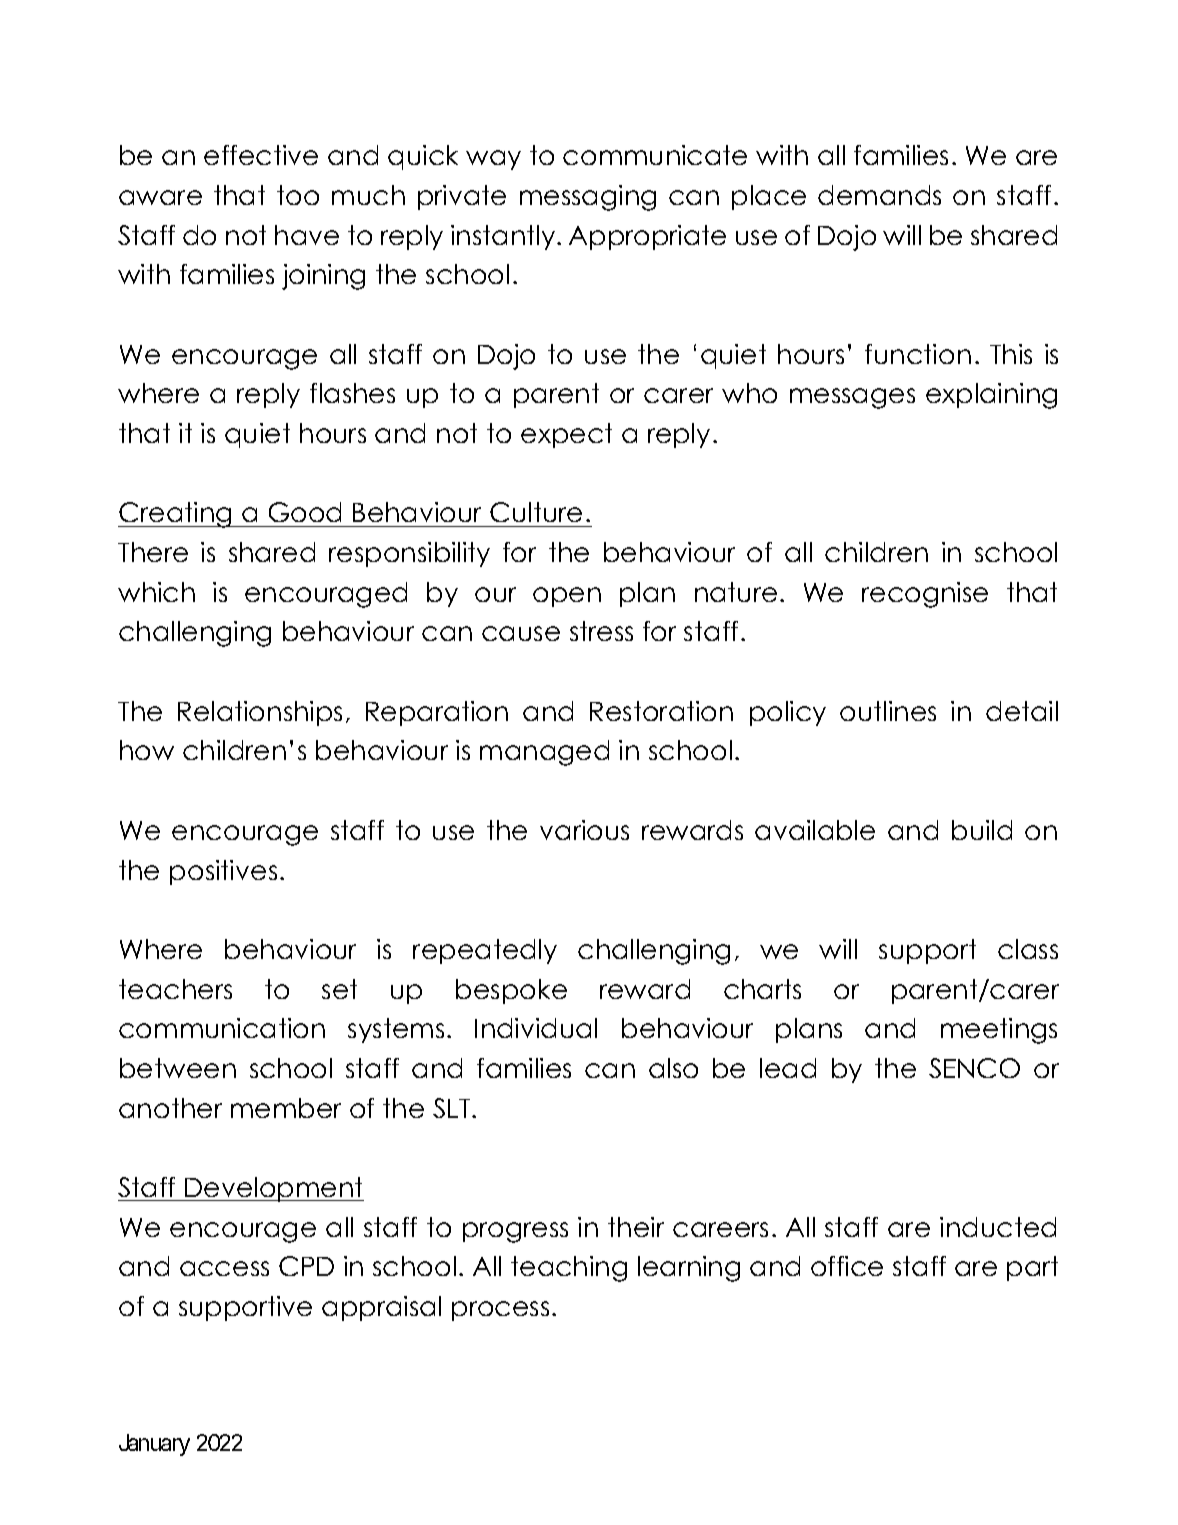 This screenshot has width=1178, height=1525. I want to click on process, so click(500, 1311).
